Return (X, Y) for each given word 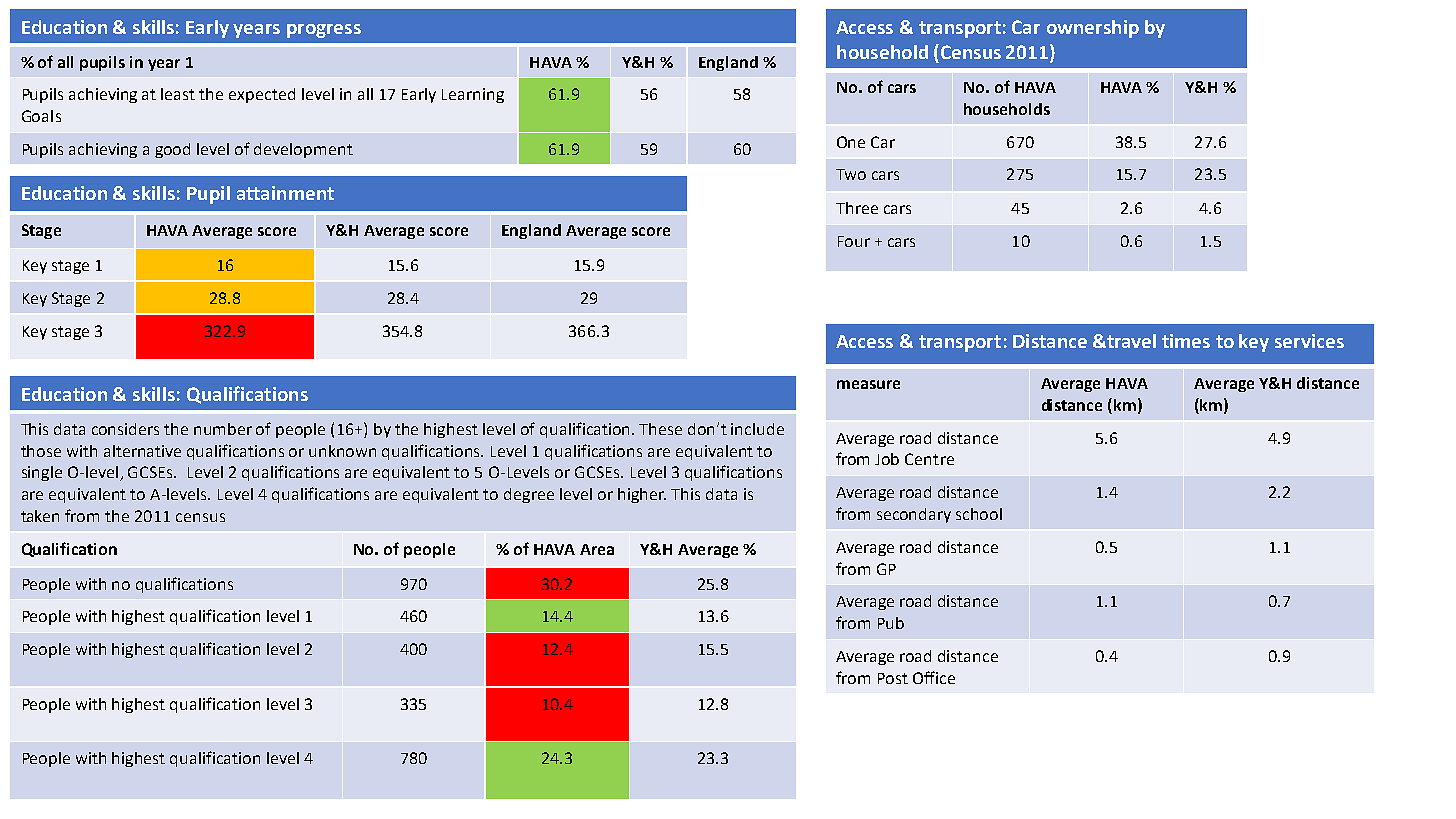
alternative (142, 451)
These (660, 429)
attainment (285, 193)
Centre (929, 459)
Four (854, 241)
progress (324, 31)
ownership (1093, 29)
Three (857, 208)
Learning (473, 95)
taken (40, 516)
